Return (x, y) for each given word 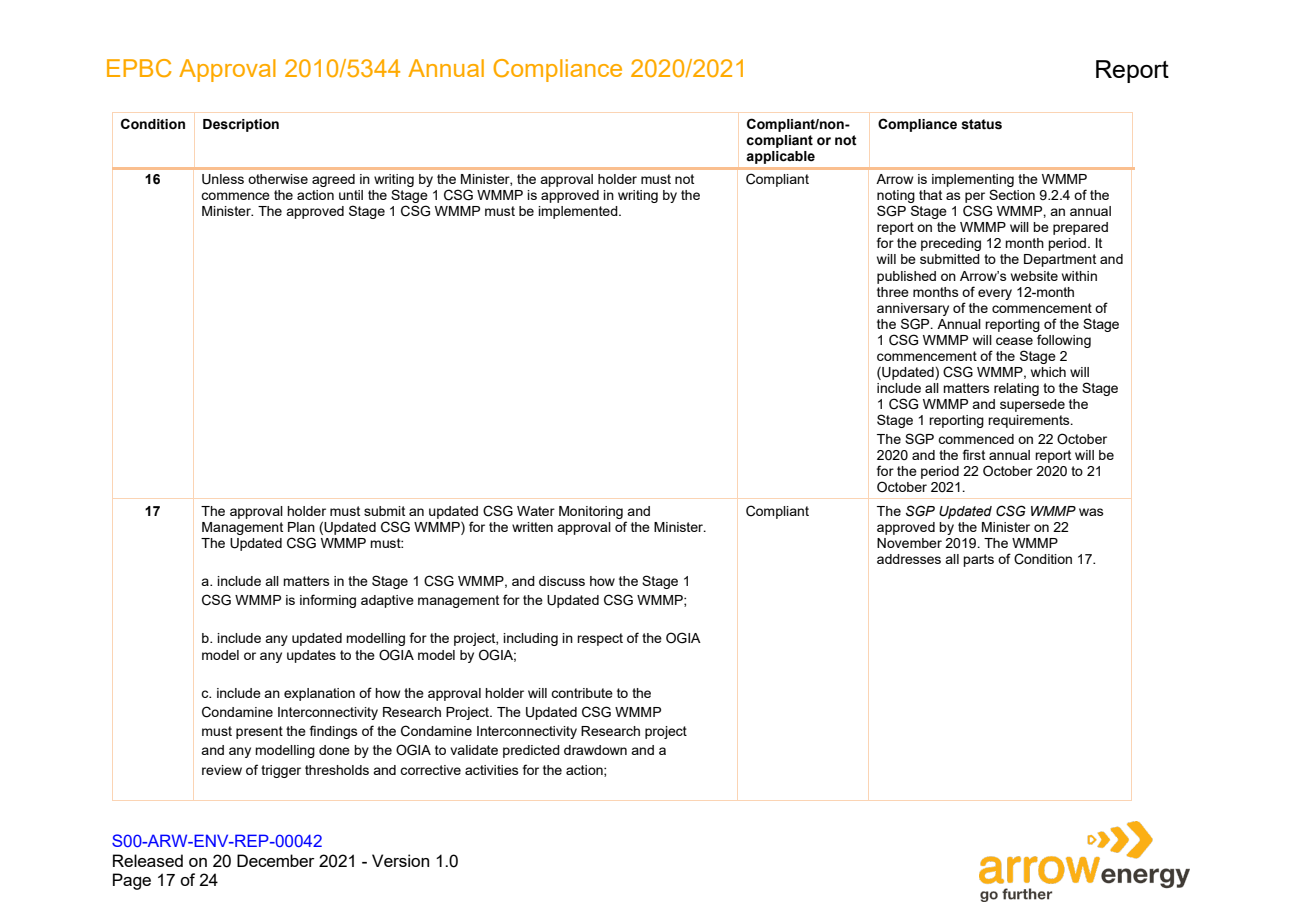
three (893, 292)
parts (978, 560)
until (351, 195)
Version (400, 860)
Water (536, 511)
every (995, 294)
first (974, 454)
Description (241, 125)
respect (600, 639)
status (981, 124)
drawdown (595, 750)
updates (311, 656)
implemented (579, 212)
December (276, 860)
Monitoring (591, 512)
